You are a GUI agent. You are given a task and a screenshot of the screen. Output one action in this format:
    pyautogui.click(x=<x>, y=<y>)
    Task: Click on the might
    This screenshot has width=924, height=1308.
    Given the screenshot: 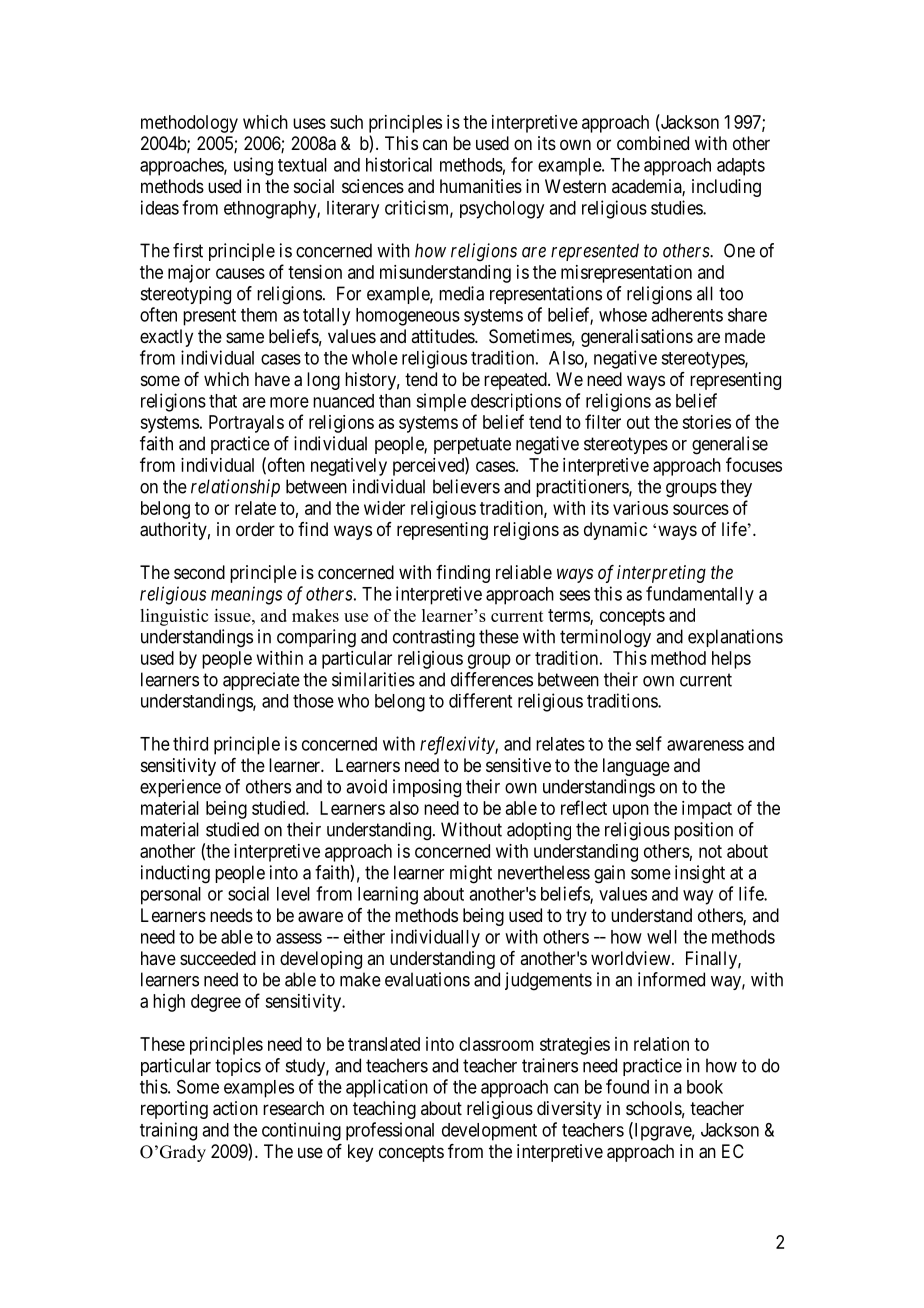 What is the action you would take?
    pyautogui.click(x=471, y=874)
